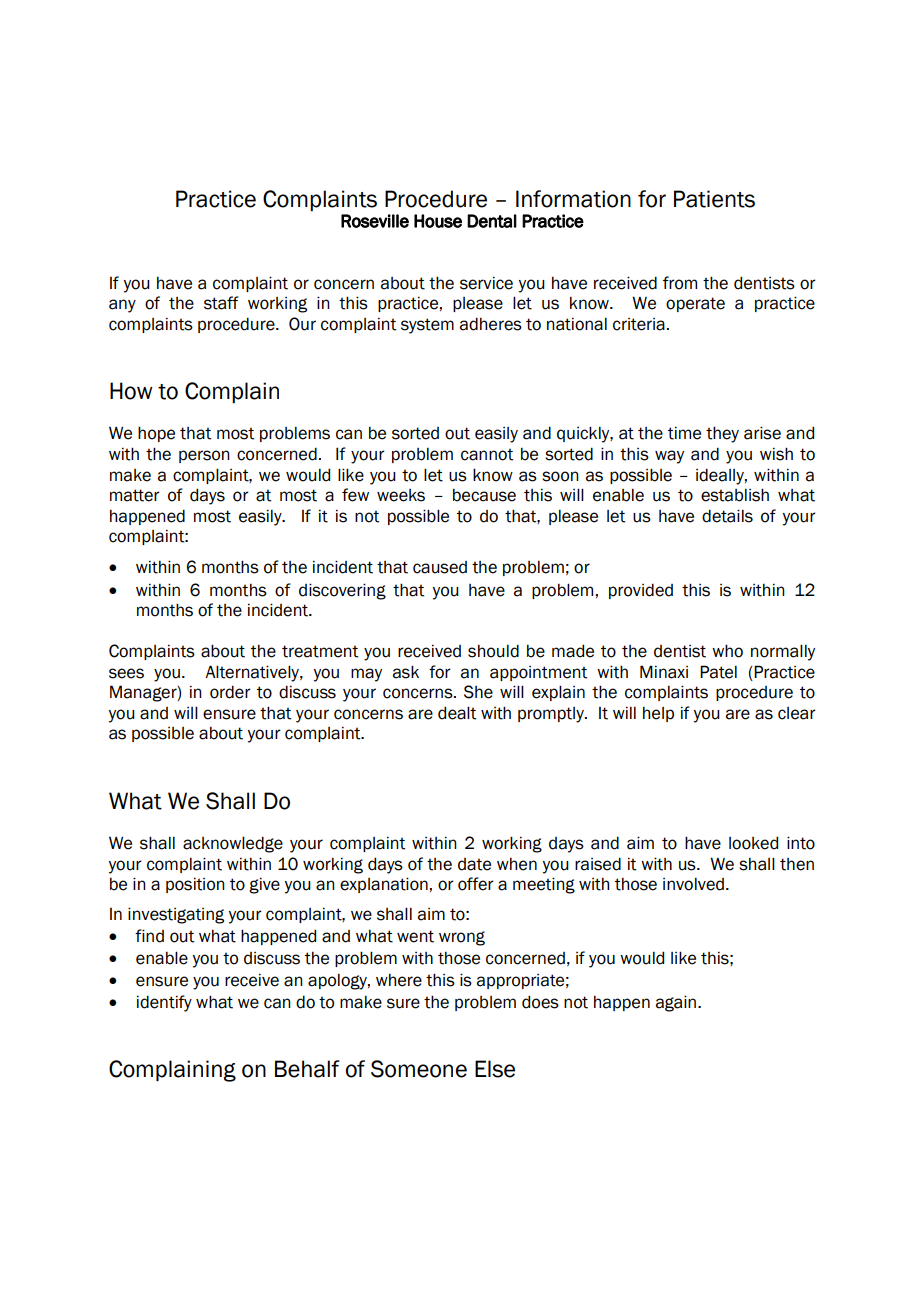 The image size is (924, 1308). What do you see at coordinates (722, 434) in the screenshot?
I see `they` at bounding box center [722, 434].
